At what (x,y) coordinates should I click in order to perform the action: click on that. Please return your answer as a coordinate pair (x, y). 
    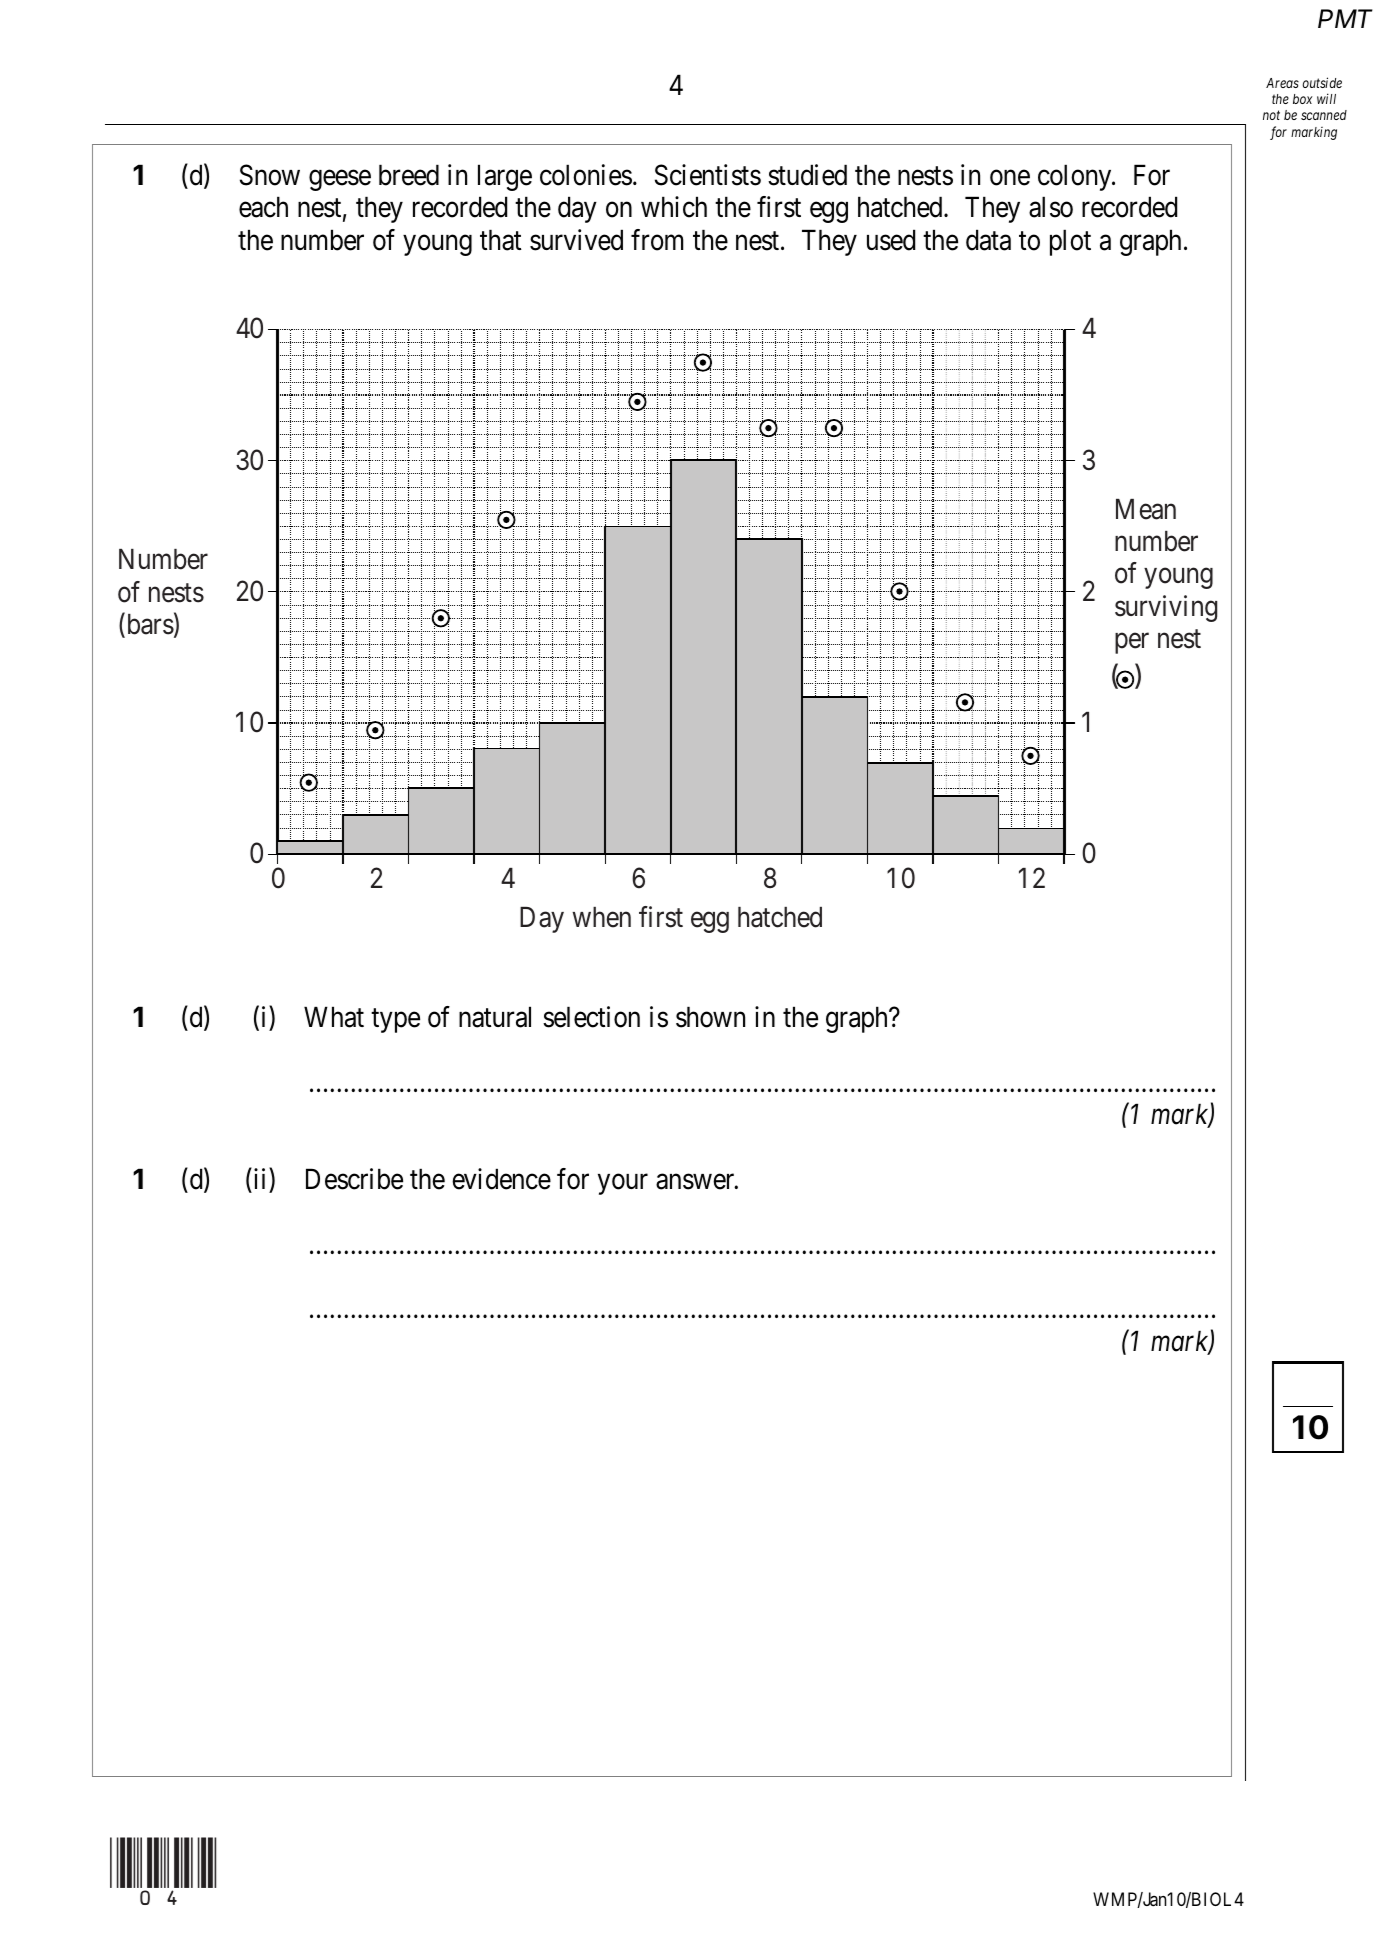
    Looking at the image, I should click on (501, 240).
